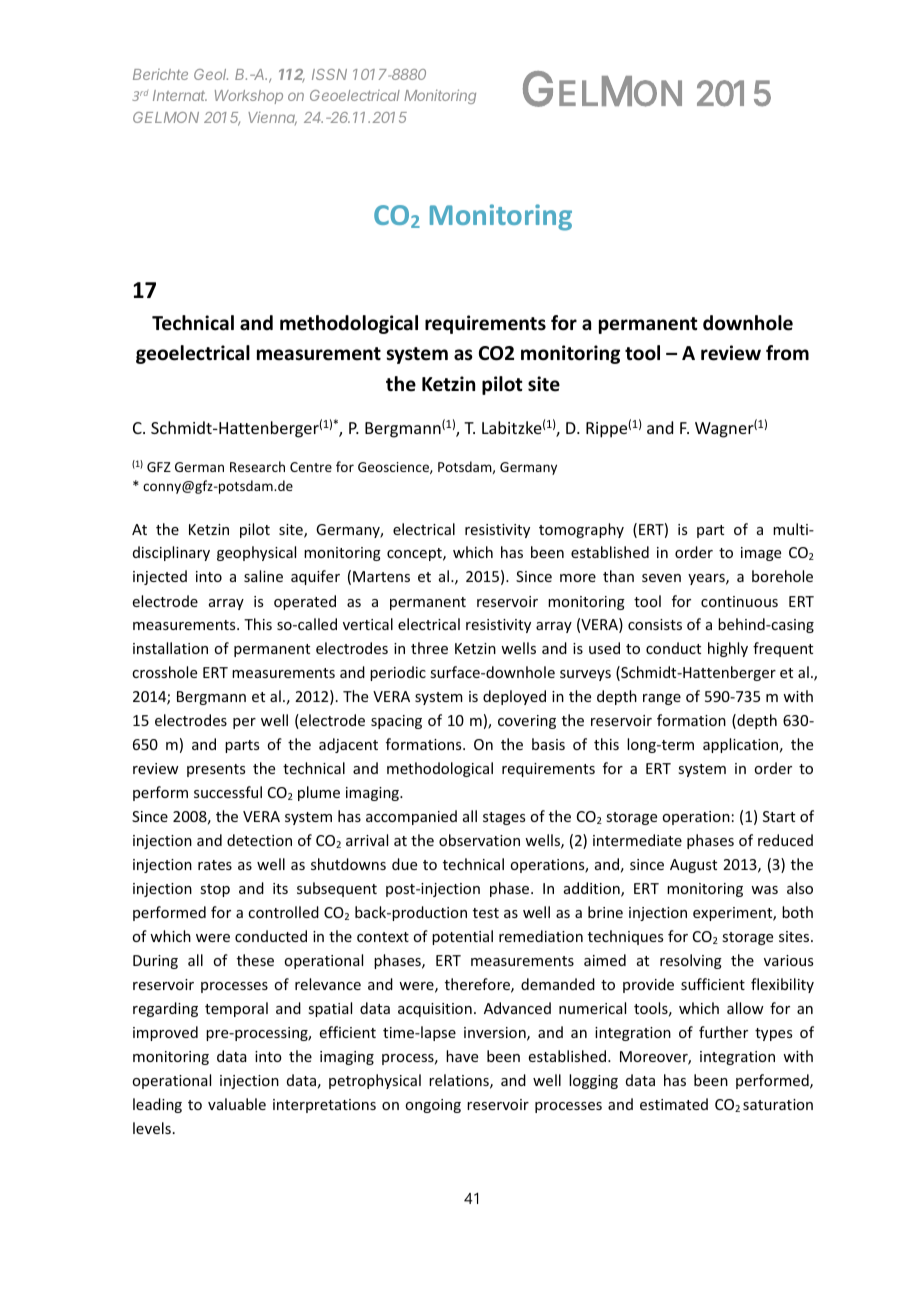  What do you see at coordinates (249, 97) in the screenshot?
I see `Workshop` at bounding box center [249, 97].
